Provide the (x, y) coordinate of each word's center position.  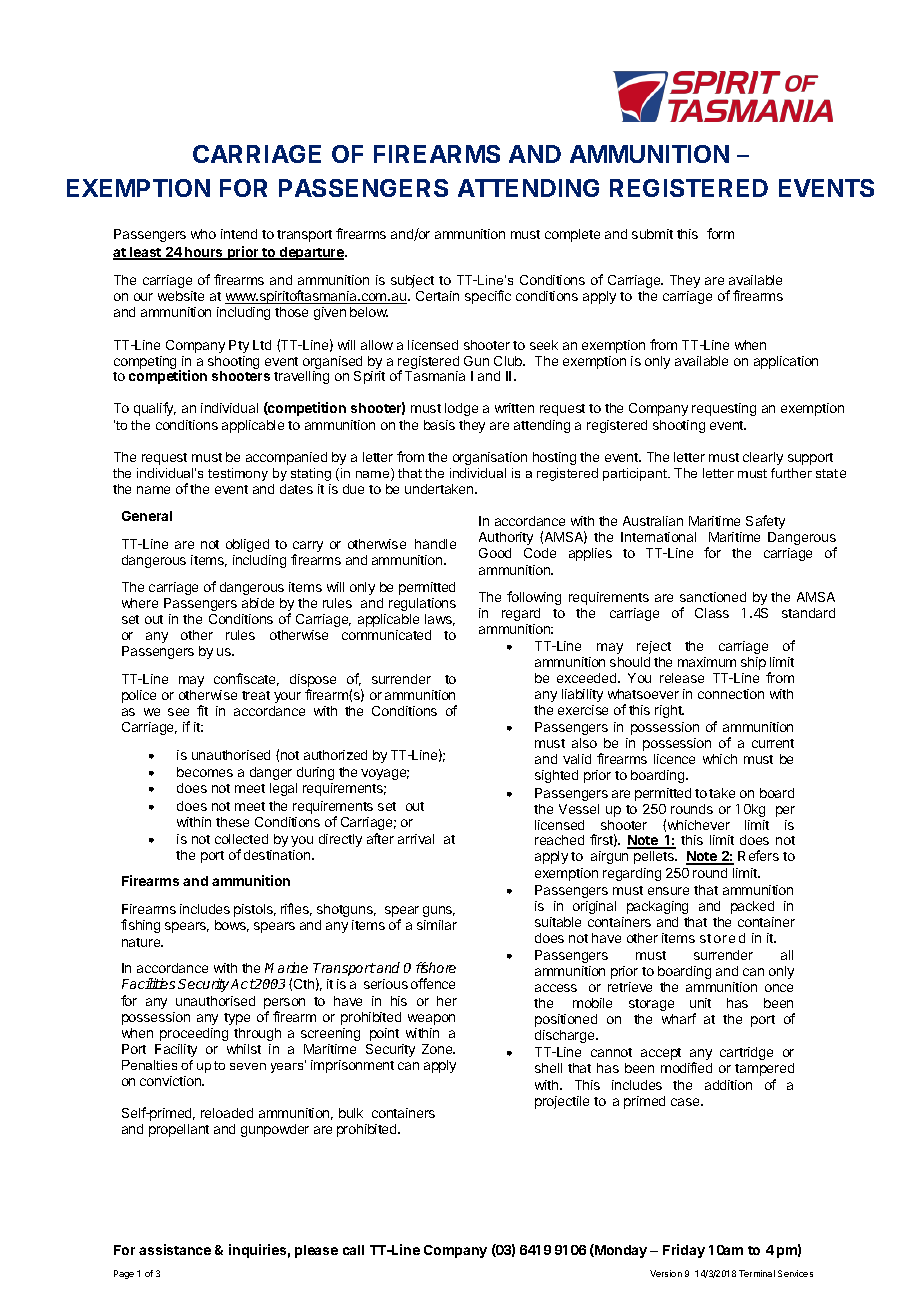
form (720, 233)
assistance (175, 1249)
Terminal (757, 1273)
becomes (205, 772)
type (237, 1019)
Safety (765, 522)
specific (488, 297)
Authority (506, 538)
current (773, 743)
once (779, 988)
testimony (238, 474)
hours (204, 253)
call (353, 1250)
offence (433, 983)
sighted (556, 776)
